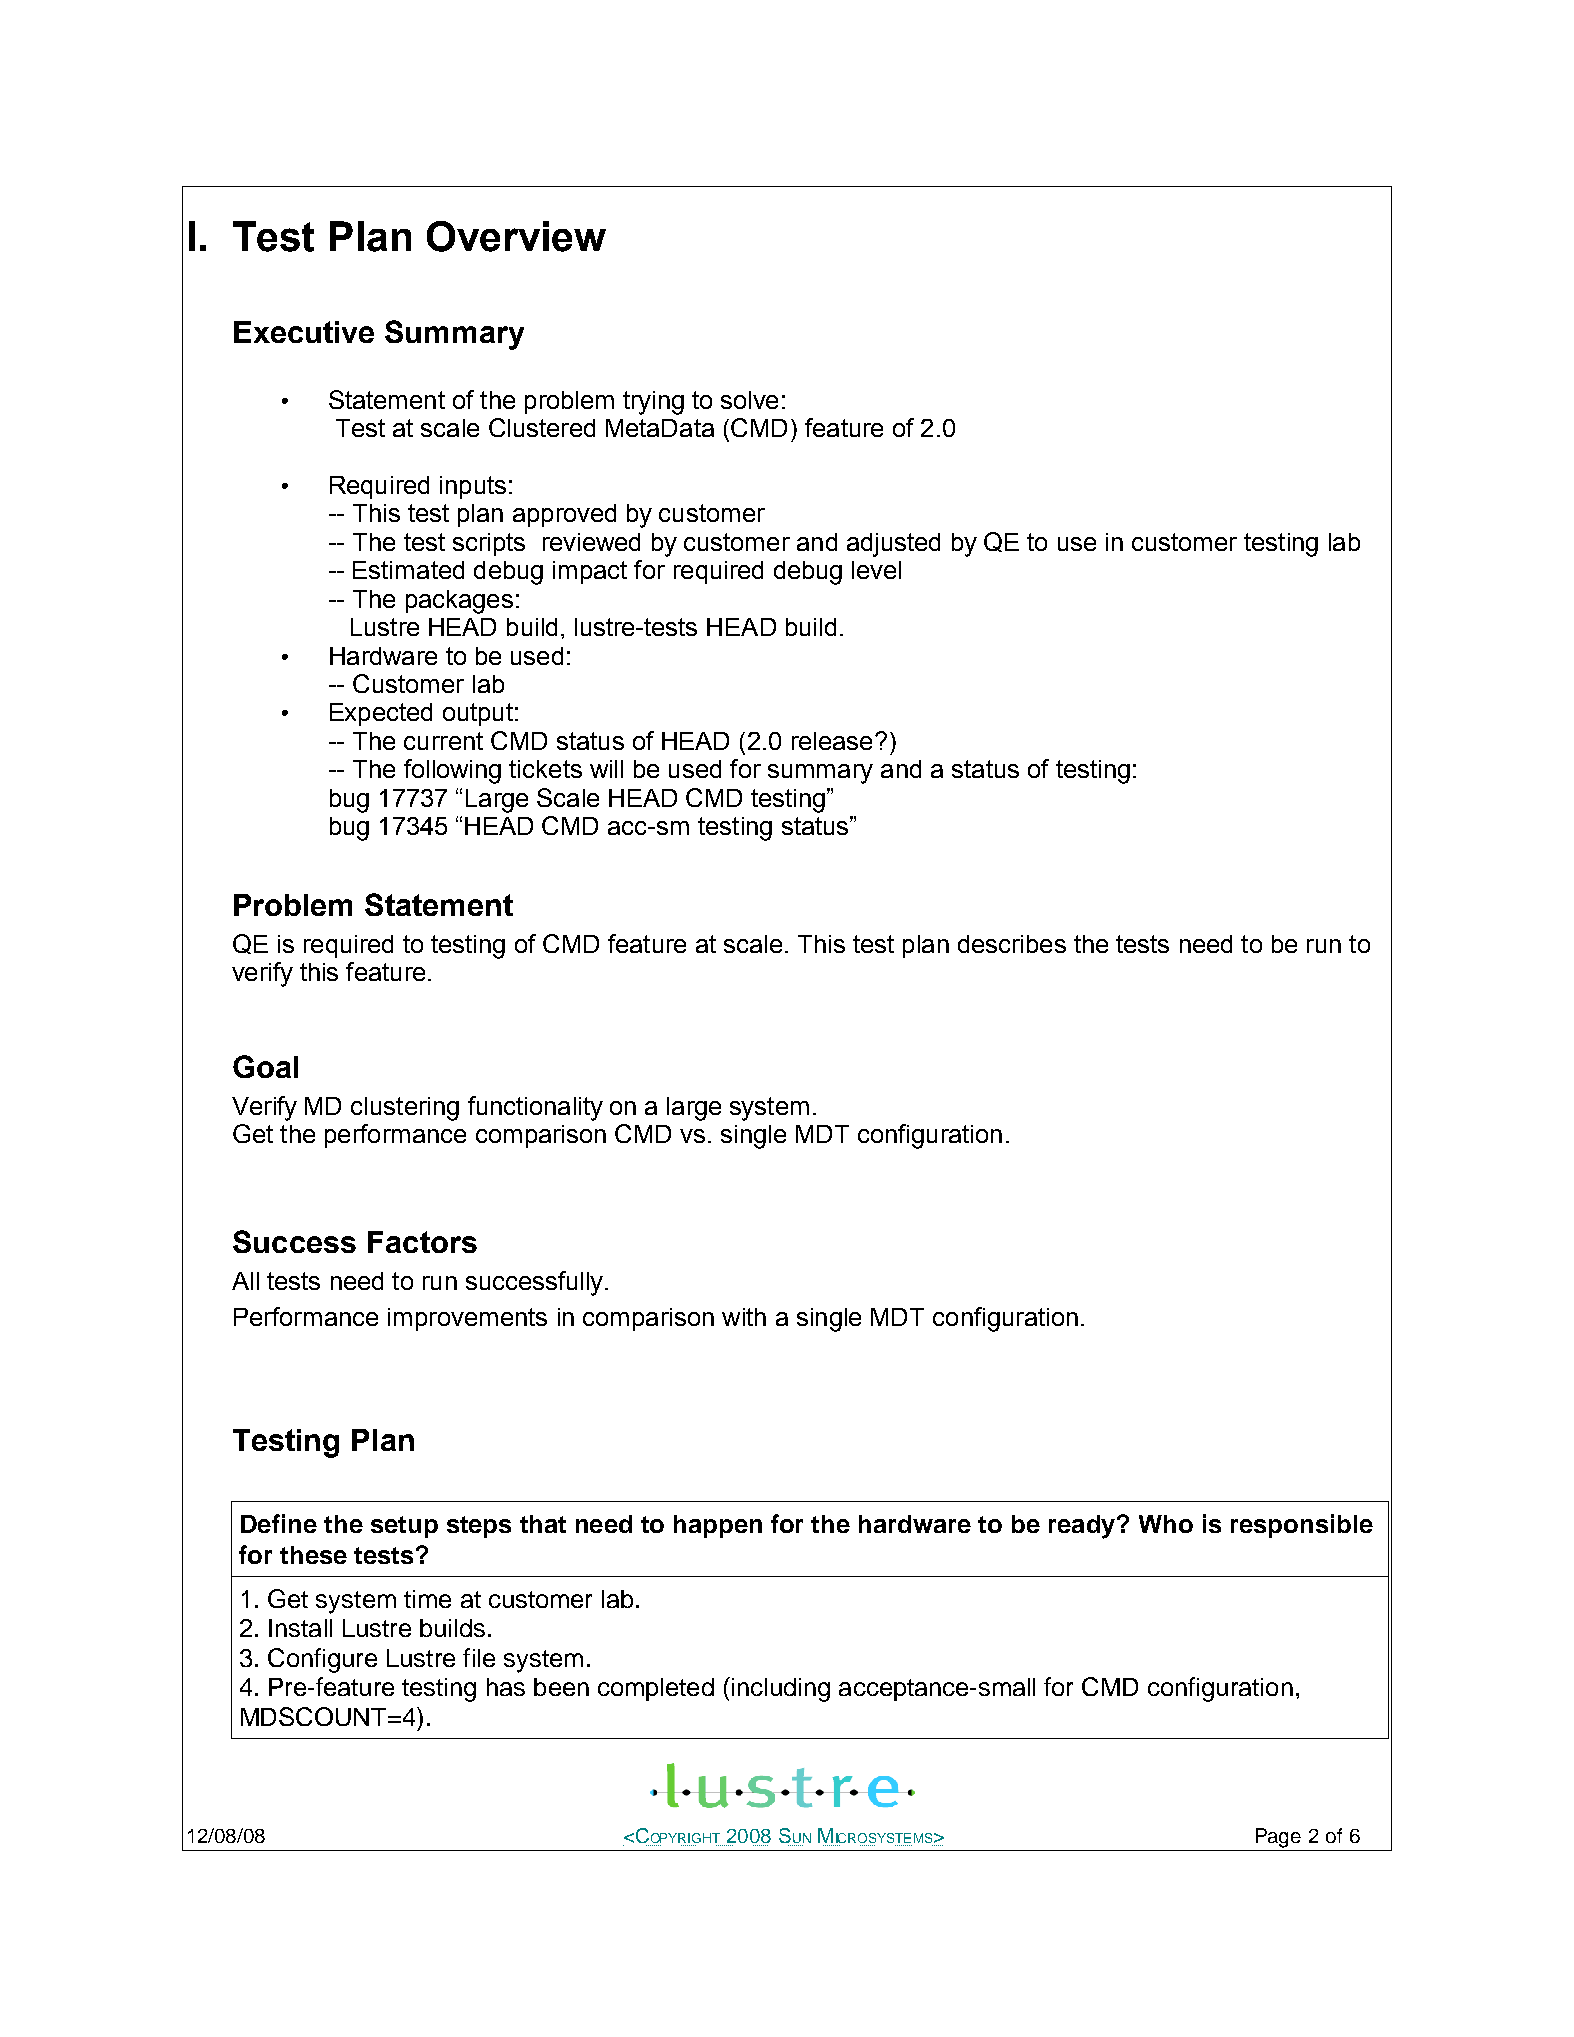 The width and height of the page is (1574, 2037). What do you see at coordinates (405, 1109) in the page?
I see `clustering` at bounding box center [405, 1109].
